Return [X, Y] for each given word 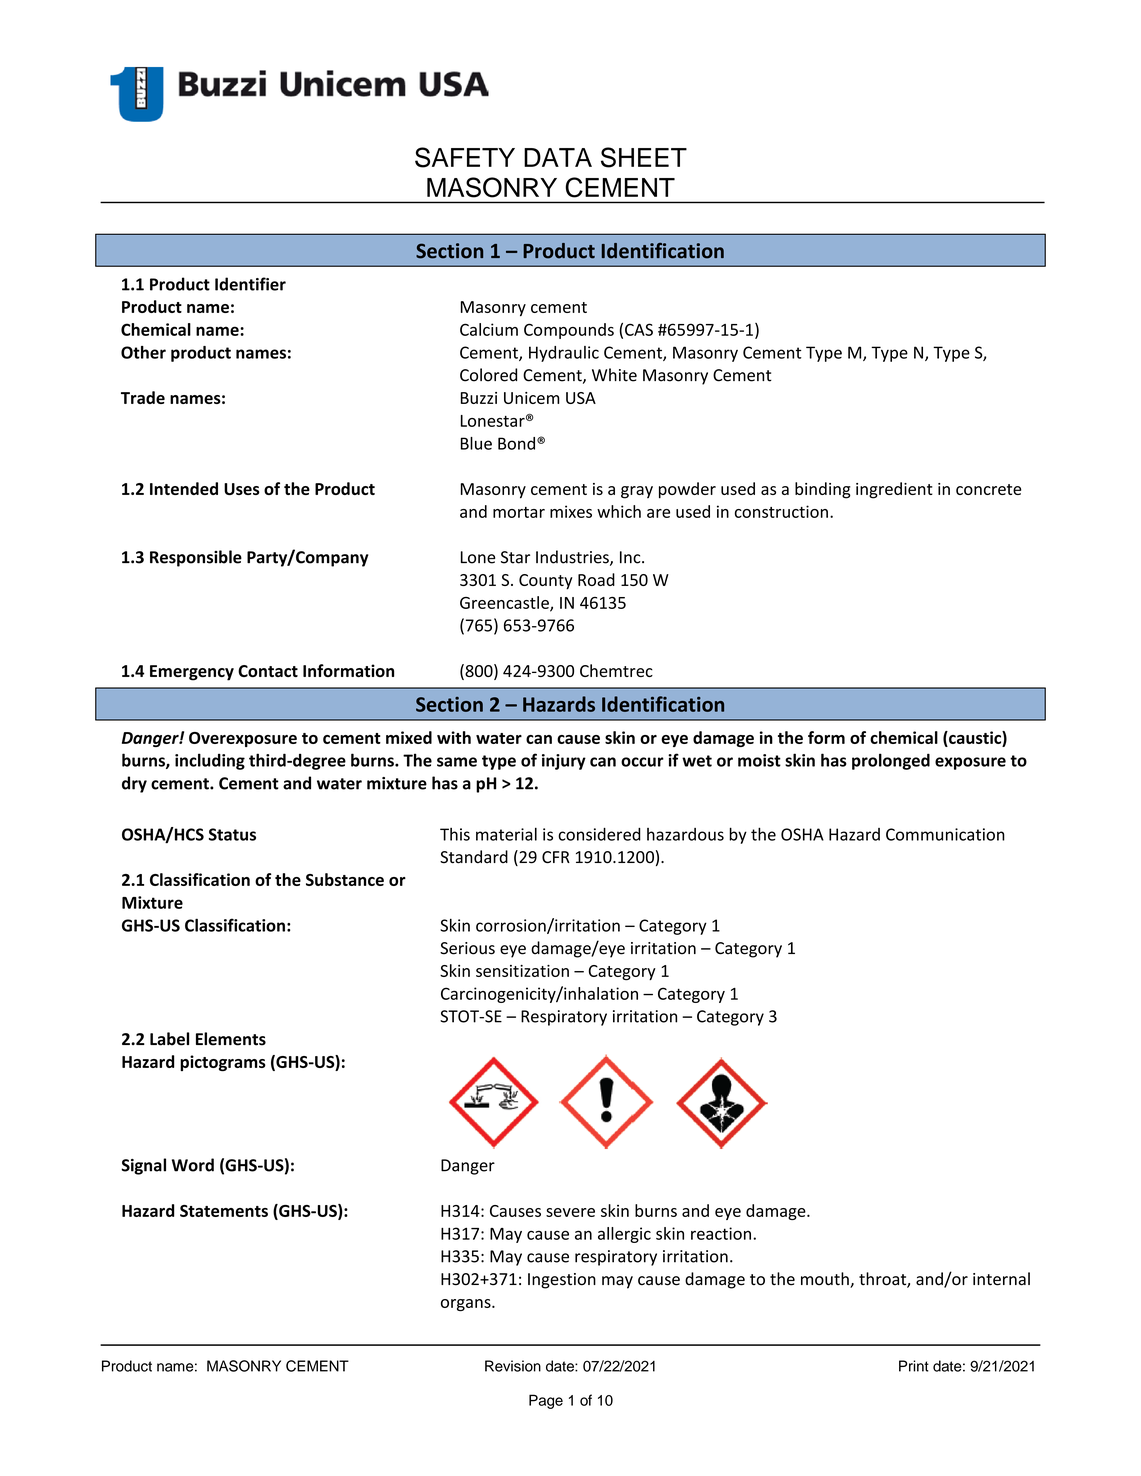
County [546, 582]
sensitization [522, 971]
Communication [945, 834]
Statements [224, 1211]
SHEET [644, 157]
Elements [231, 1039]
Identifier [250, 284]
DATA [558, 157]
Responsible [196, 558]
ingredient [894, 490]
